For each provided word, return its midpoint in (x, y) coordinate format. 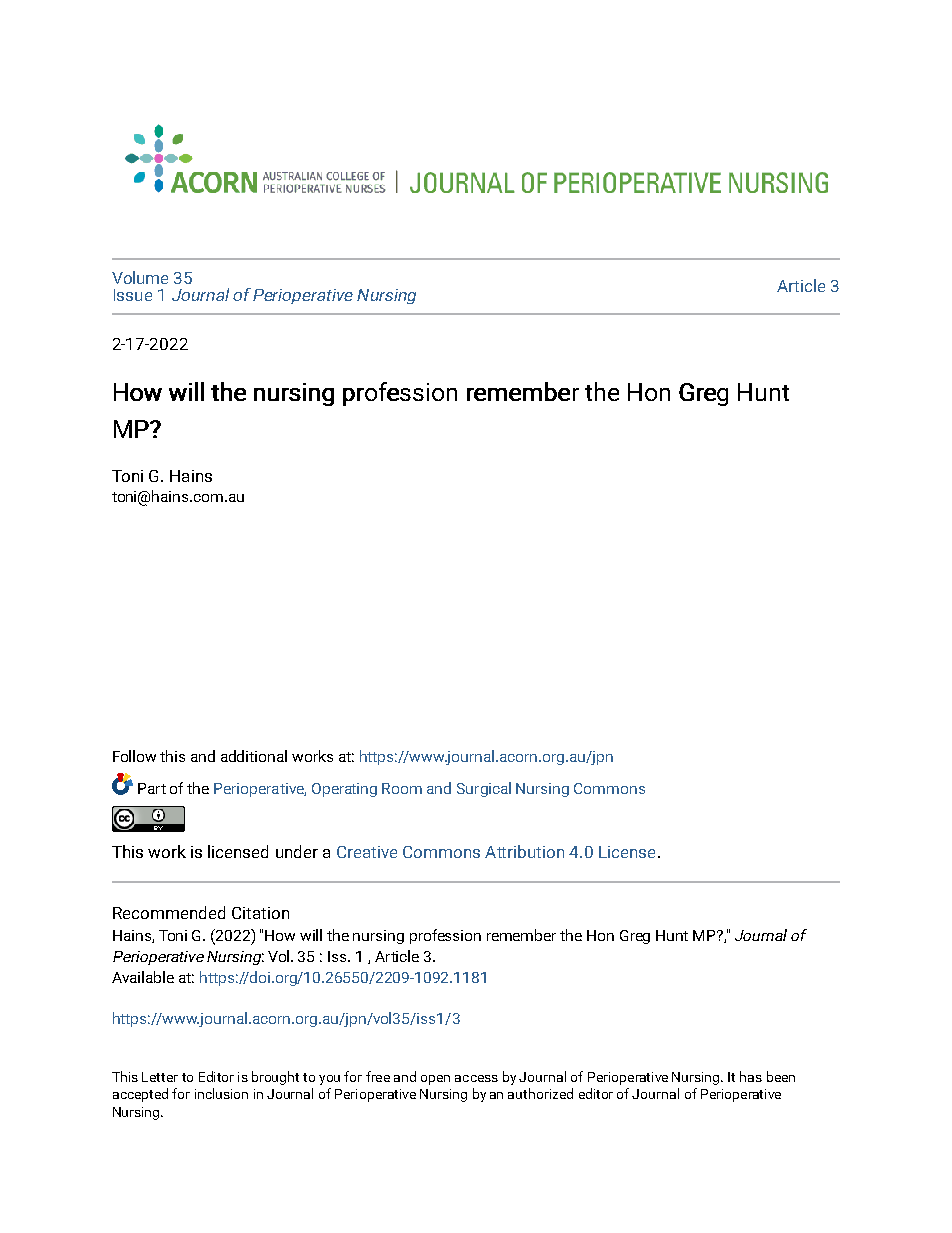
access (476, 1078)
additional (254, 756)
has (751, 1076)
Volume (140, 277)
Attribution (524, 851)
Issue (133, 295)
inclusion (221, 1093)
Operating (344, 790)
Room (402, 788)
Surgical (484, 789)
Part (152, 788)
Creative (367, 852)
